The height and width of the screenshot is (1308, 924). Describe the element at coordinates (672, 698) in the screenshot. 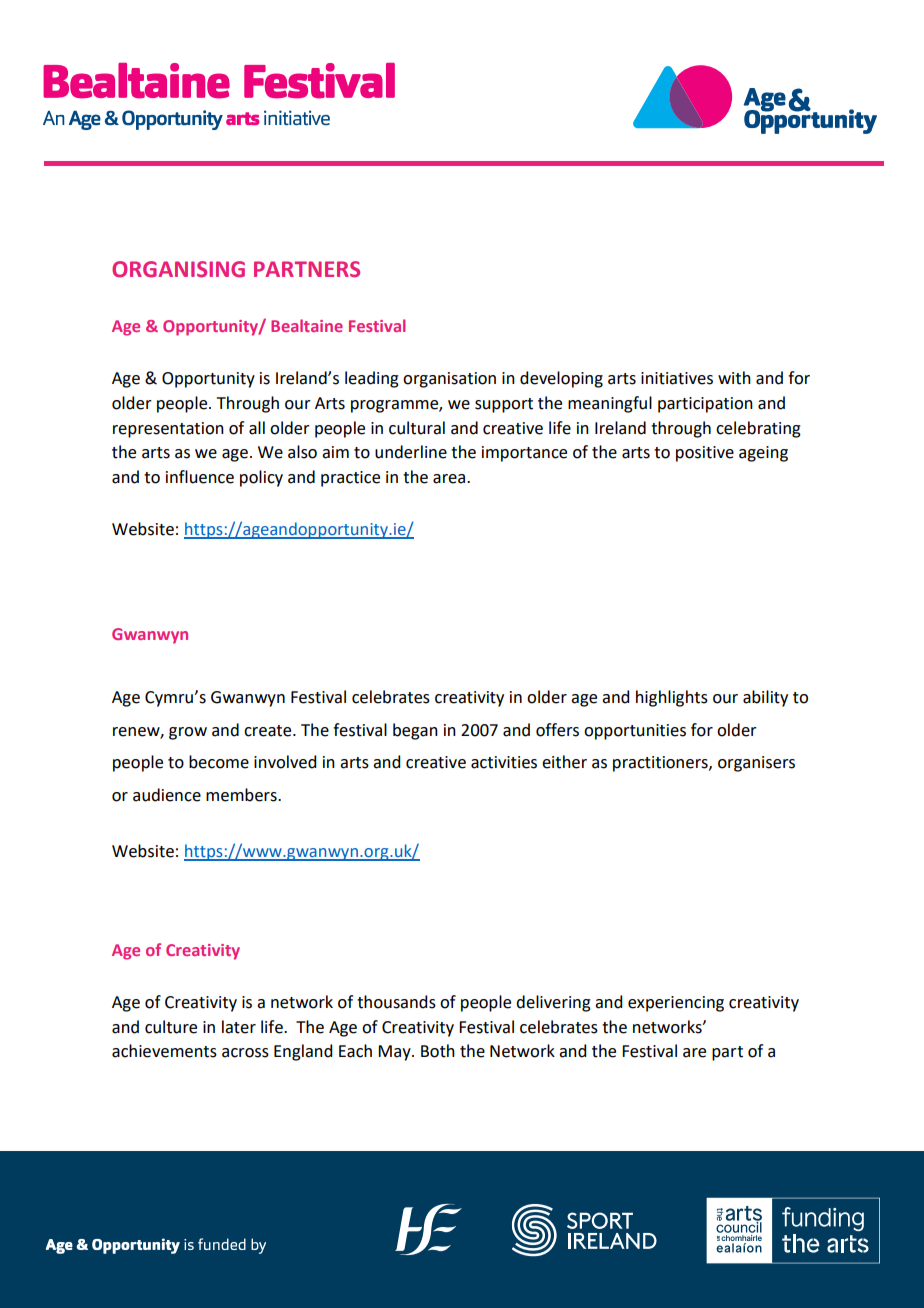

I see `highlights` at that location.
